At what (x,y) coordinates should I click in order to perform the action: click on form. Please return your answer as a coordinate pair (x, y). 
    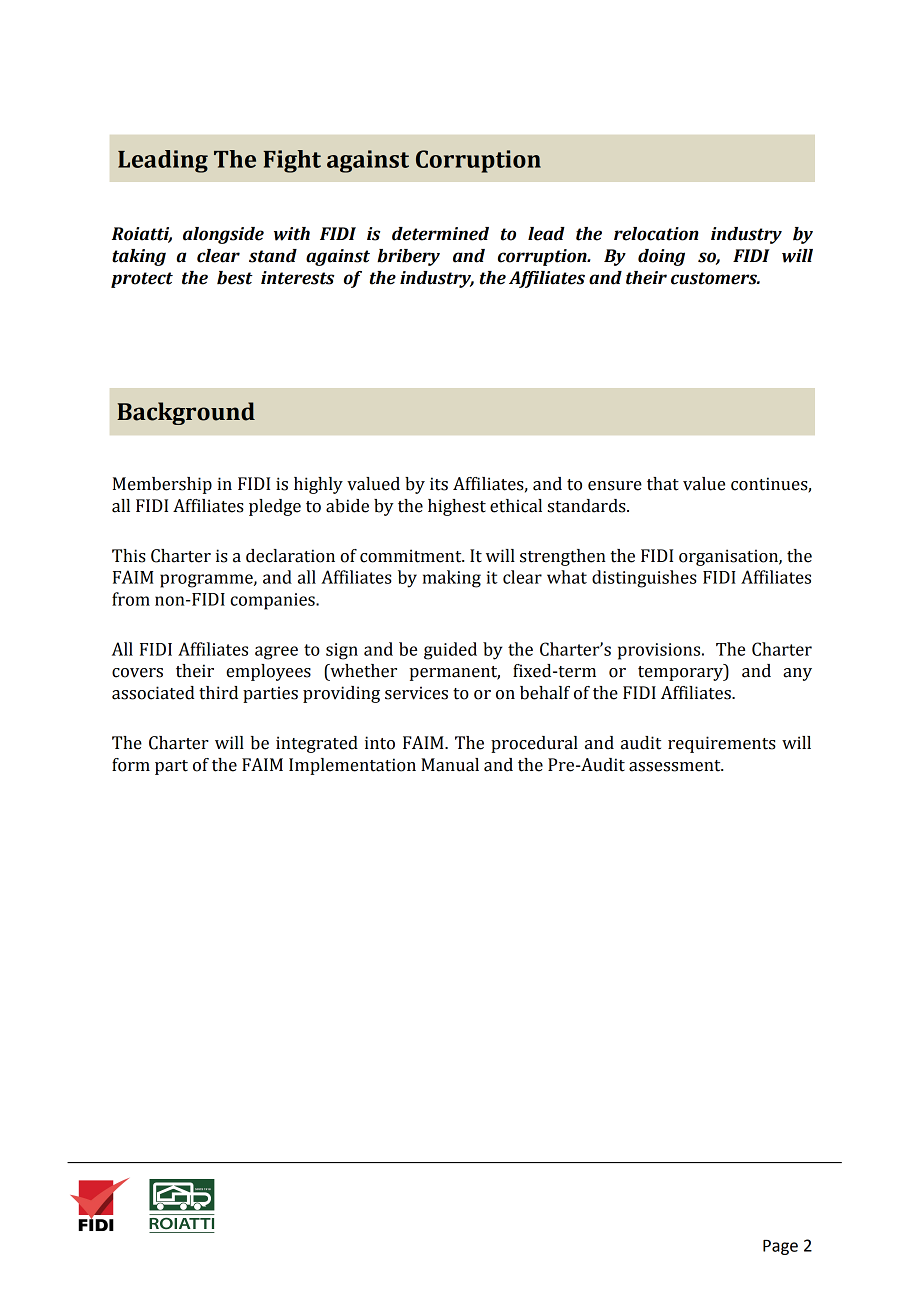
    Looking at the image, I should click on (131, 765).
